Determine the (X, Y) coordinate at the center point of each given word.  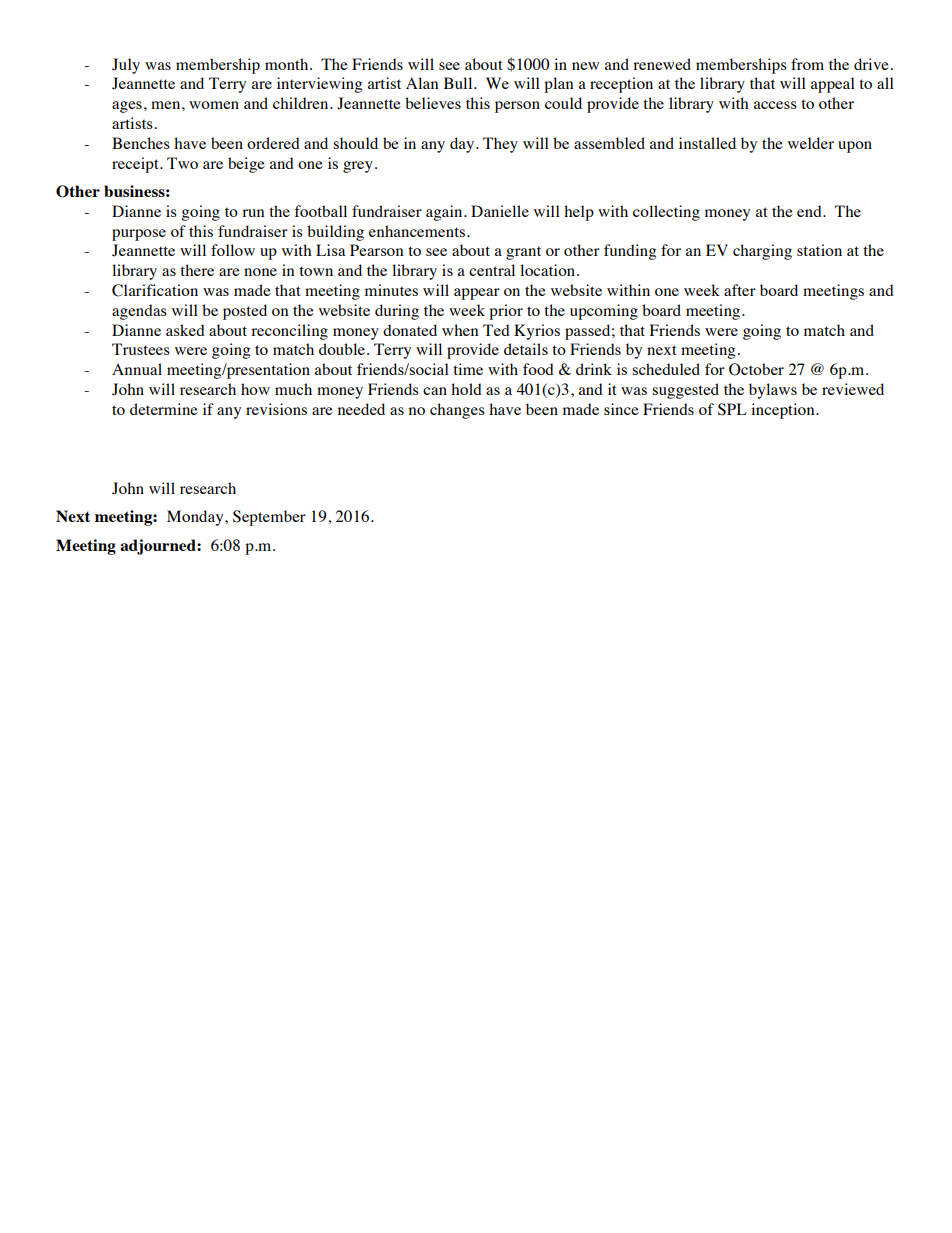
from (807, 64)
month (288, 64)
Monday (196, 518)
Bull (459, 83)
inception (784, 411)
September (269, 518)
